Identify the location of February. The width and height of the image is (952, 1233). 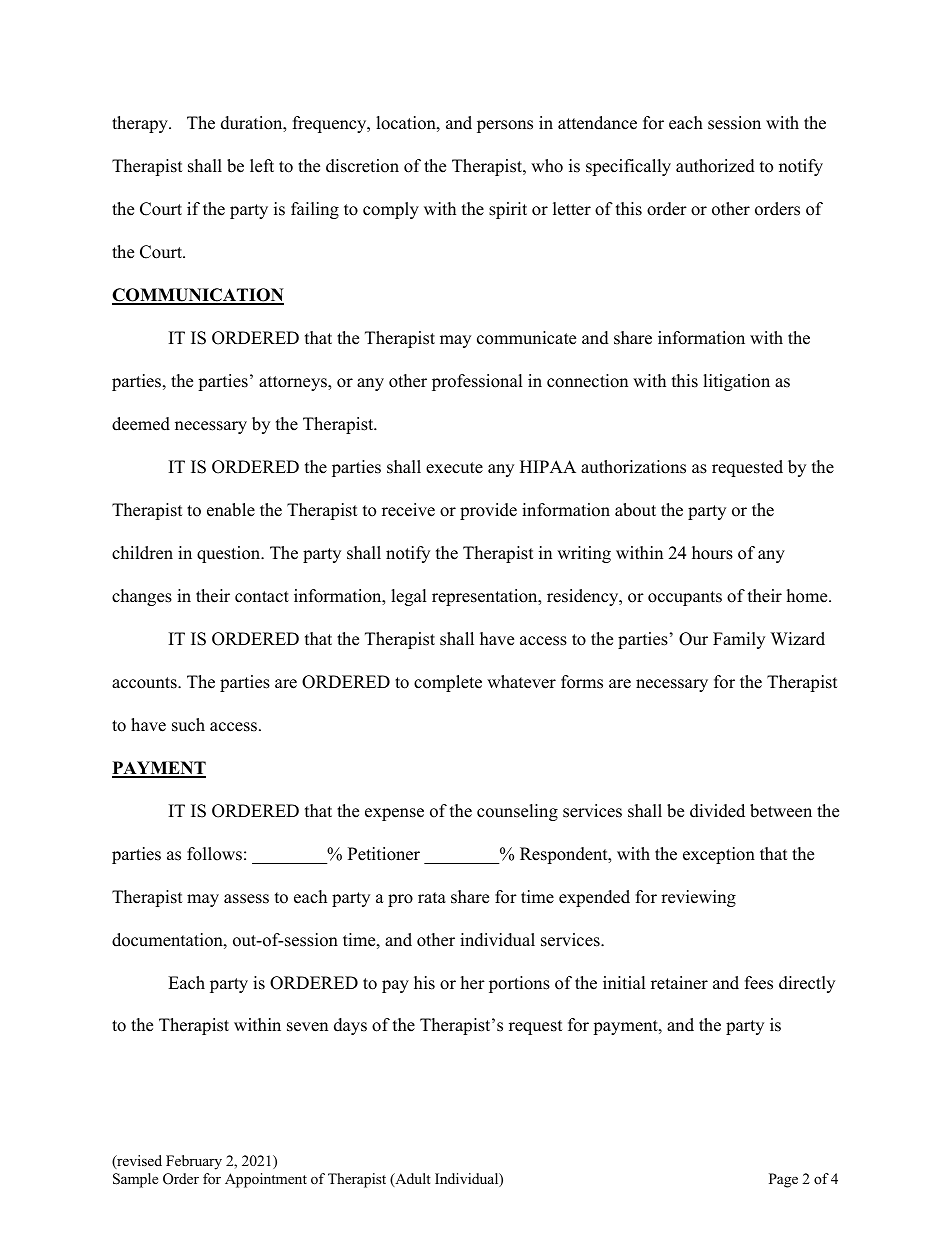
(194, 1162).
